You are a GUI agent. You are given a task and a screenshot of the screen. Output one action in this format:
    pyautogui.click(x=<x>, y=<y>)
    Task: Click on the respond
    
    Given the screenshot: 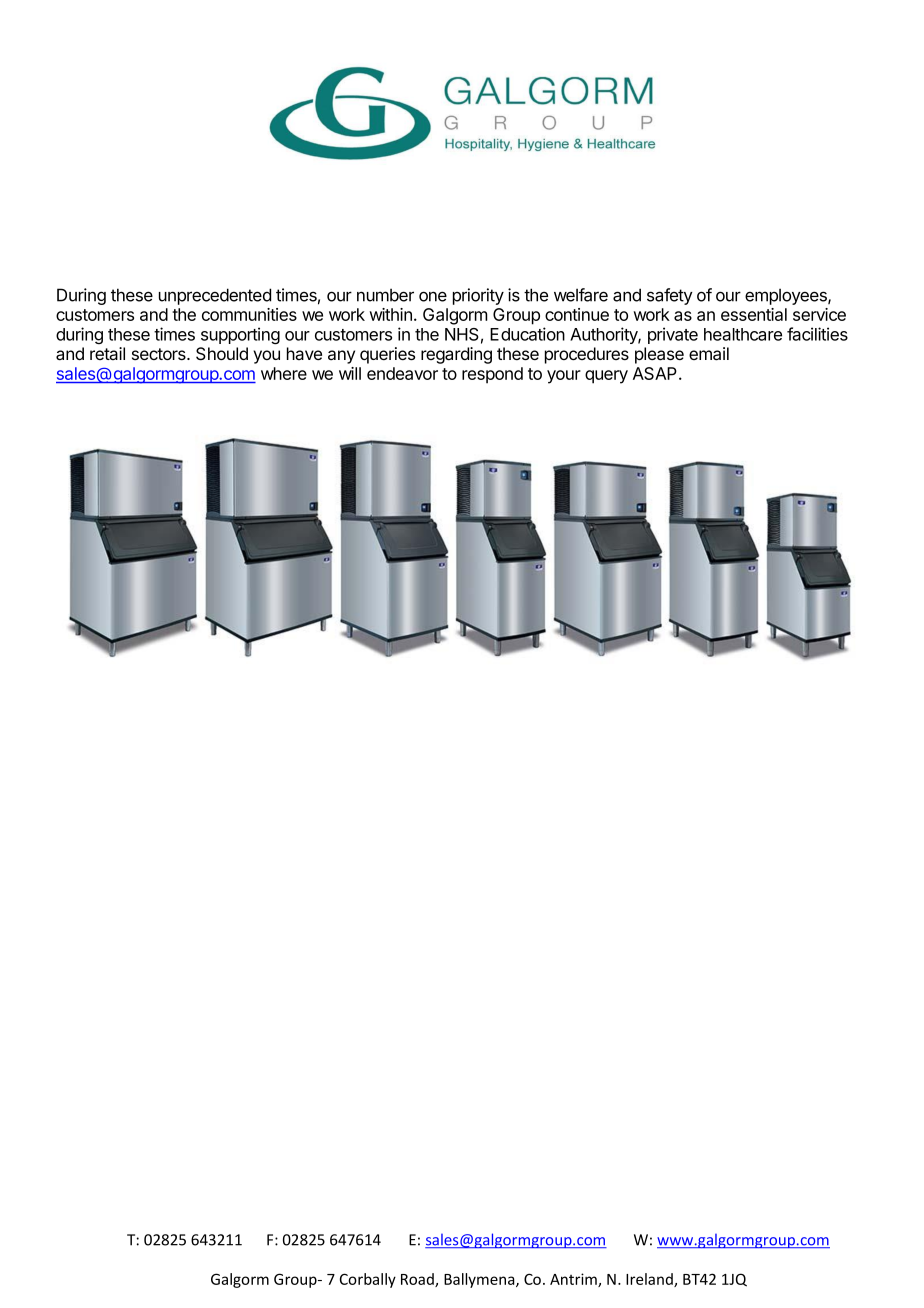 What is the action you would take?
    pyautogui.click(x=492, y=375)
